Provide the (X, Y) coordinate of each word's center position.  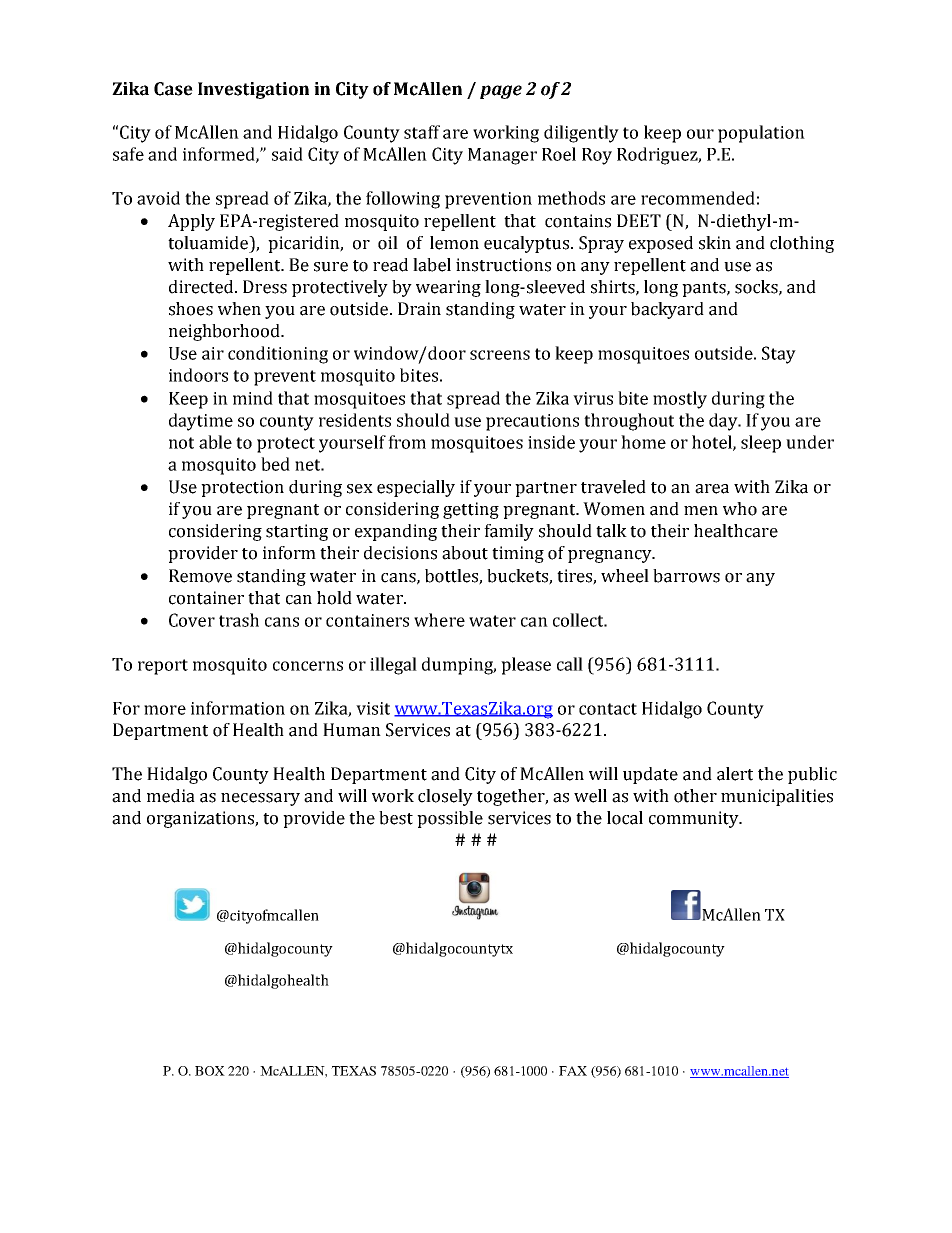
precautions (532, 422)
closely (445, 797)
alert (735, 774)
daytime (201, 422)
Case (173, 89)
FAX (573, 1071)
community (695, 819)
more (165, 710)
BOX (210, 1071)
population (761, 134)
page (501, 92)
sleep (761, 444)
